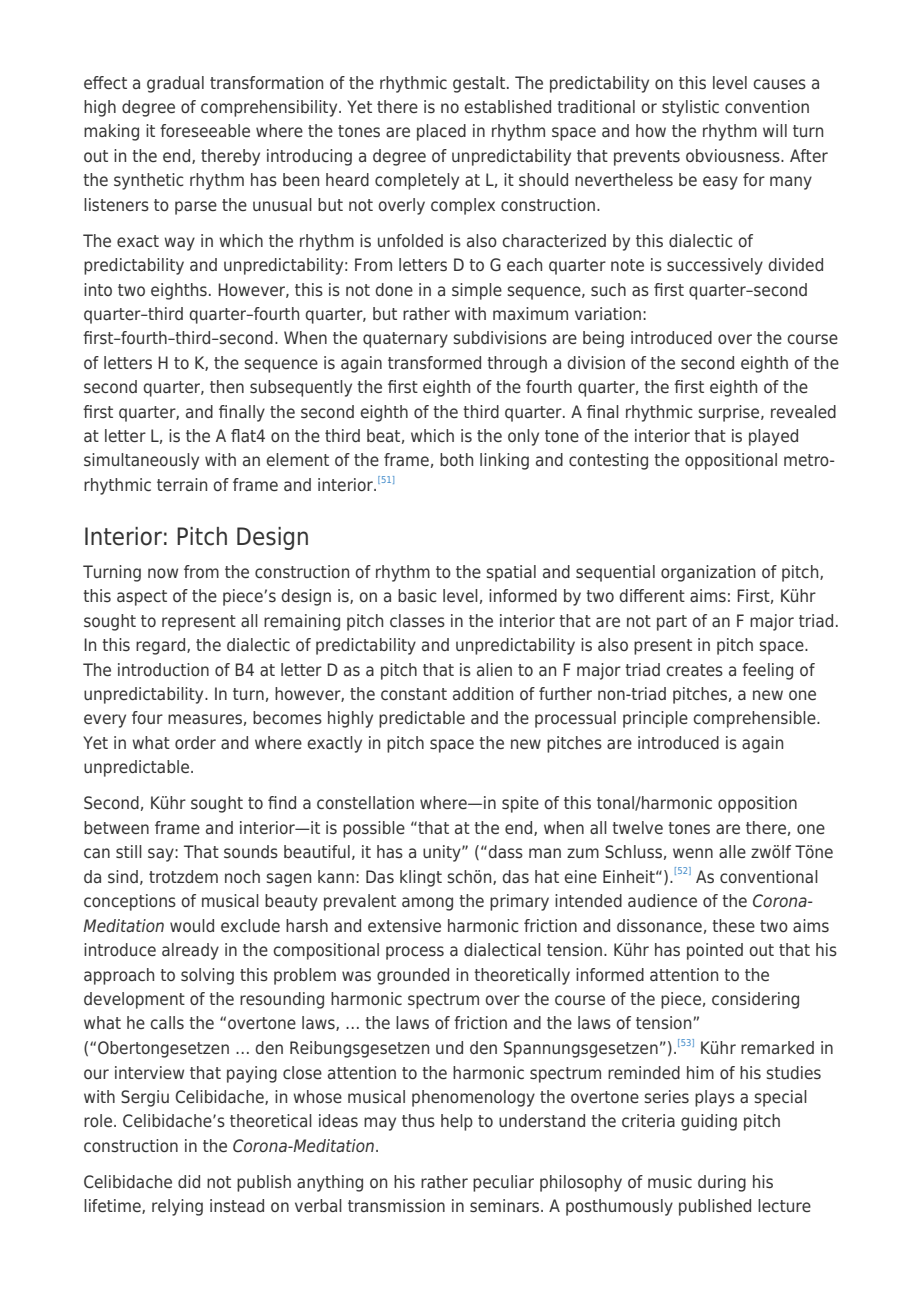 The image size is (924, 1308). Describe the element at coordinates (690, 108) in the page. I see `stylistic` at that location.
